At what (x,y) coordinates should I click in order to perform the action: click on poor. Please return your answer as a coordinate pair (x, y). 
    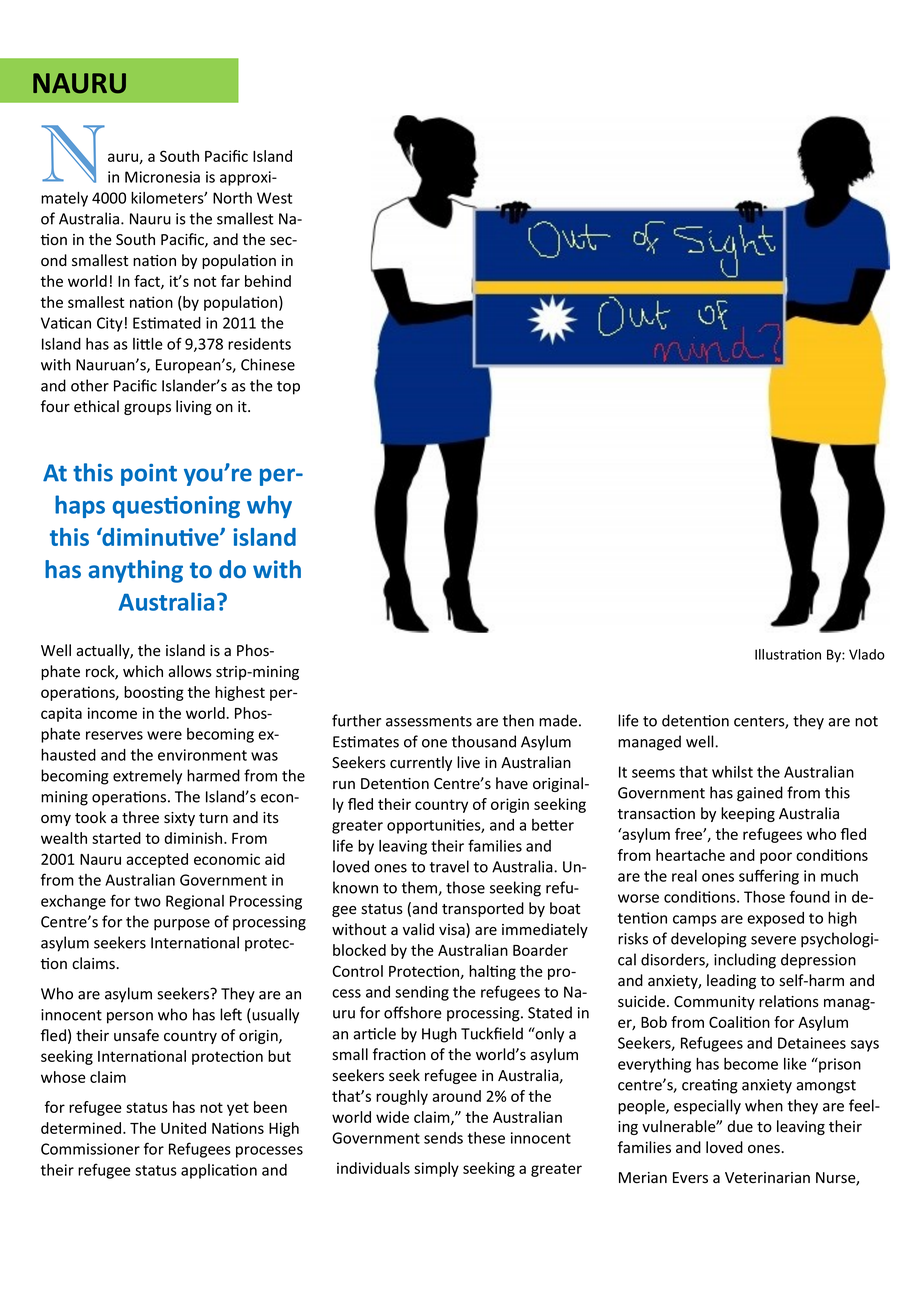
    Looking at the image, I should click on (776, 858).
